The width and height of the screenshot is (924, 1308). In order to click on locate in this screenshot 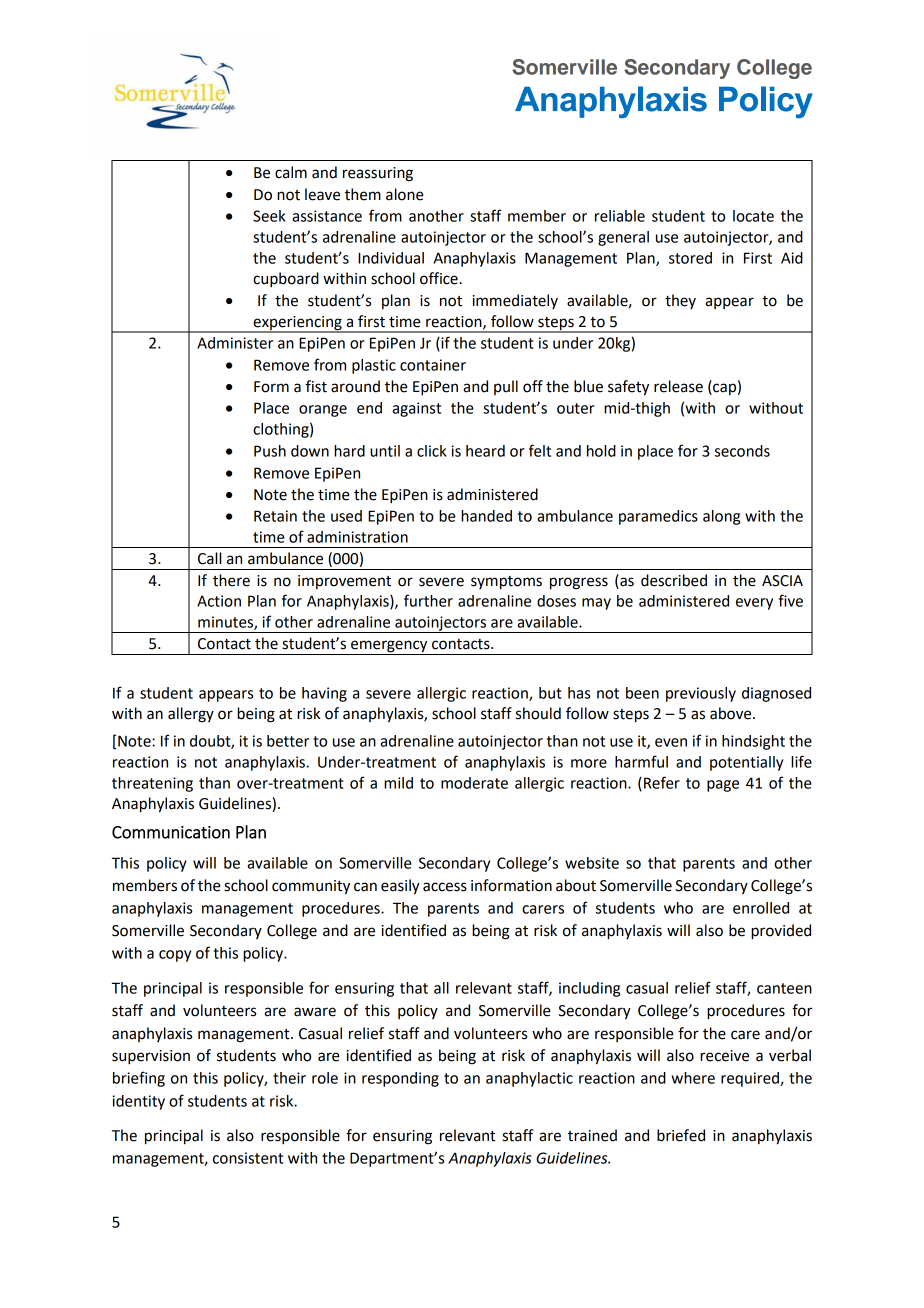, I will do `click(753, 216)`.
